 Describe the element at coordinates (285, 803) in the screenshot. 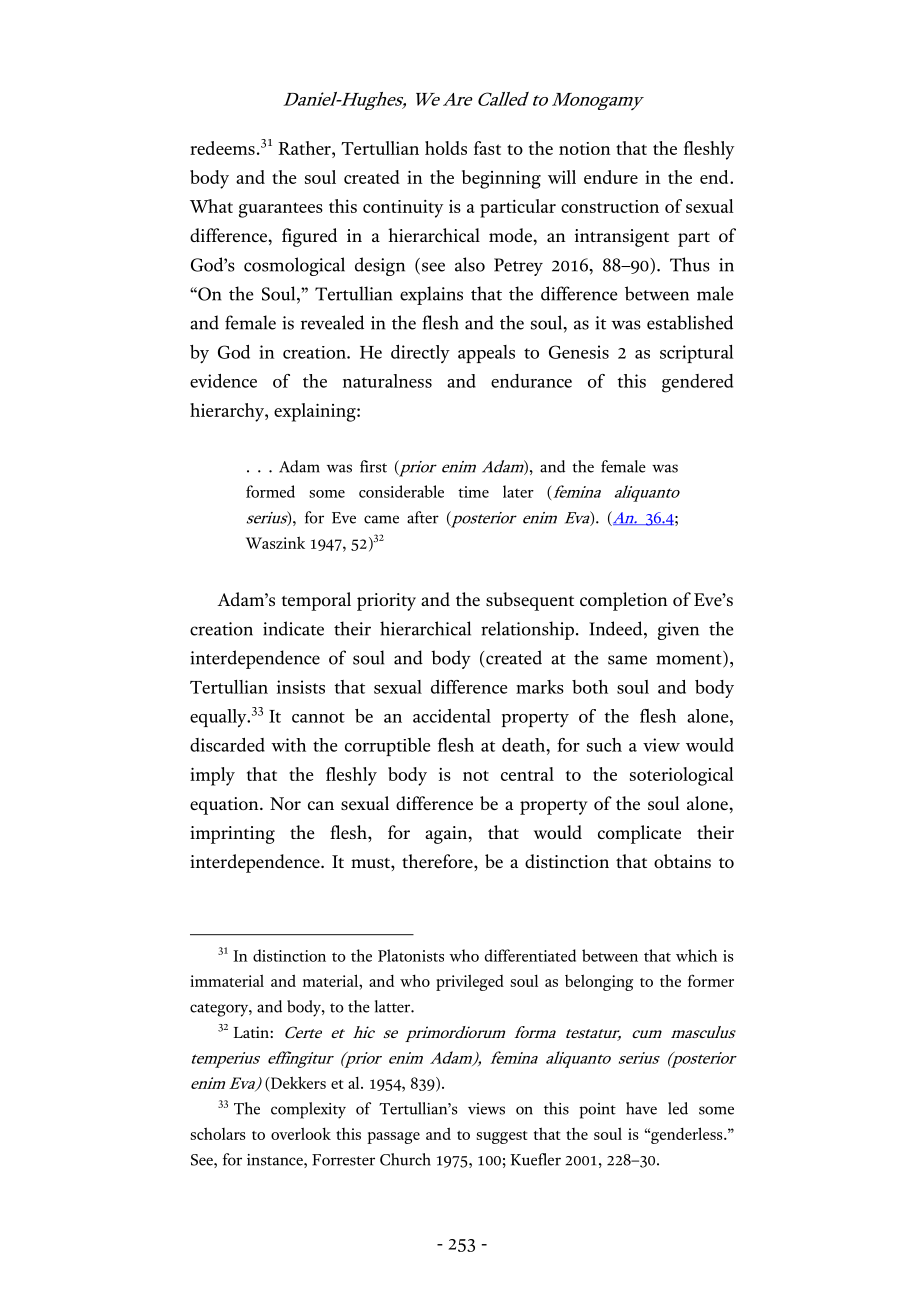

I see `Nor` at that location.
